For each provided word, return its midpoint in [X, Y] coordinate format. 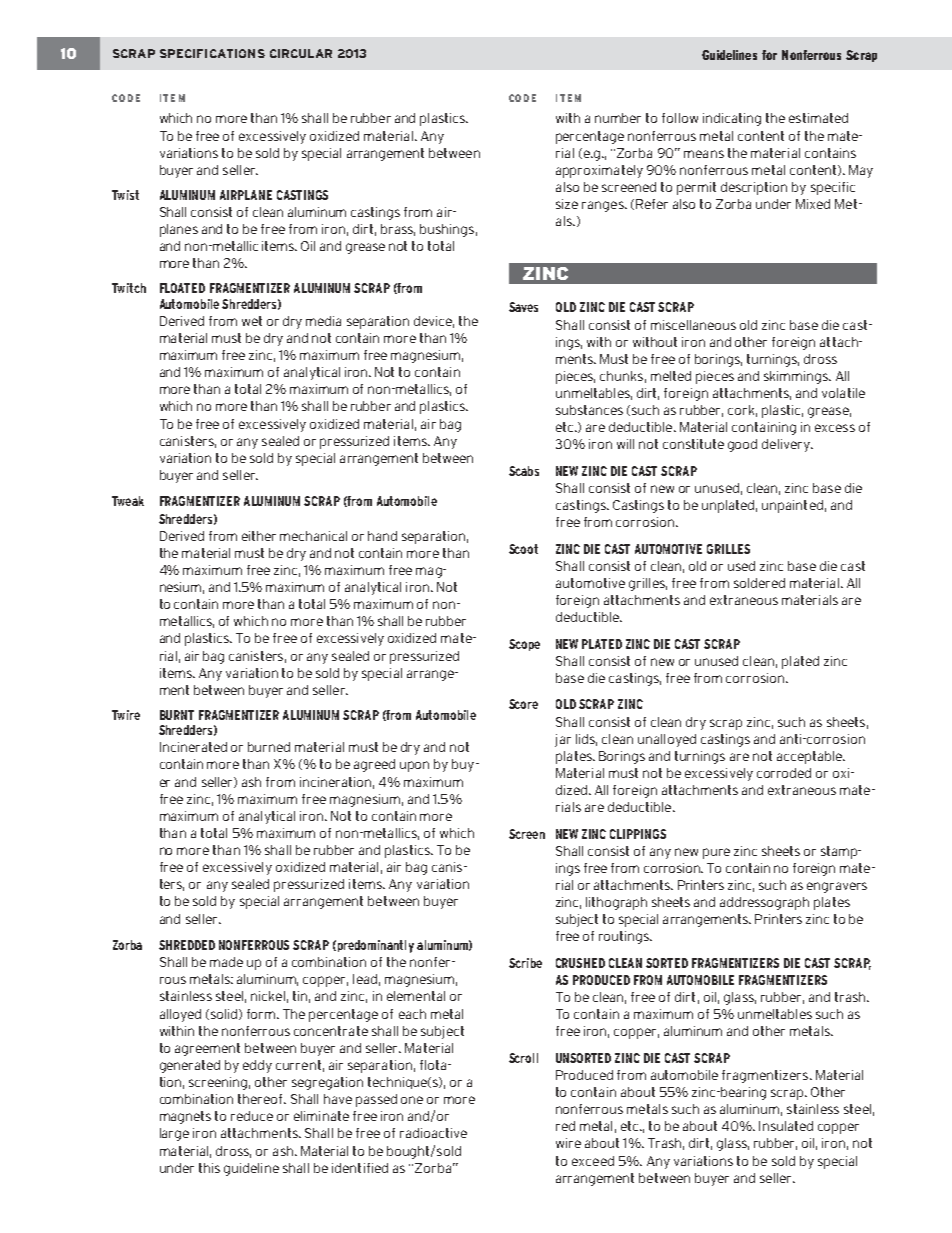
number [618, 118]
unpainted [792, 506]
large [174, 1134]
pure [716, 853]
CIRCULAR [301, 53]
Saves [523, 307]
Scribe [525, 963]
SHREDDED [187, 945]
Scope [524, 645]
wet [252, 321]
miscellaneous [693, 325]
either [259, 536]
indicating [732, 119]
